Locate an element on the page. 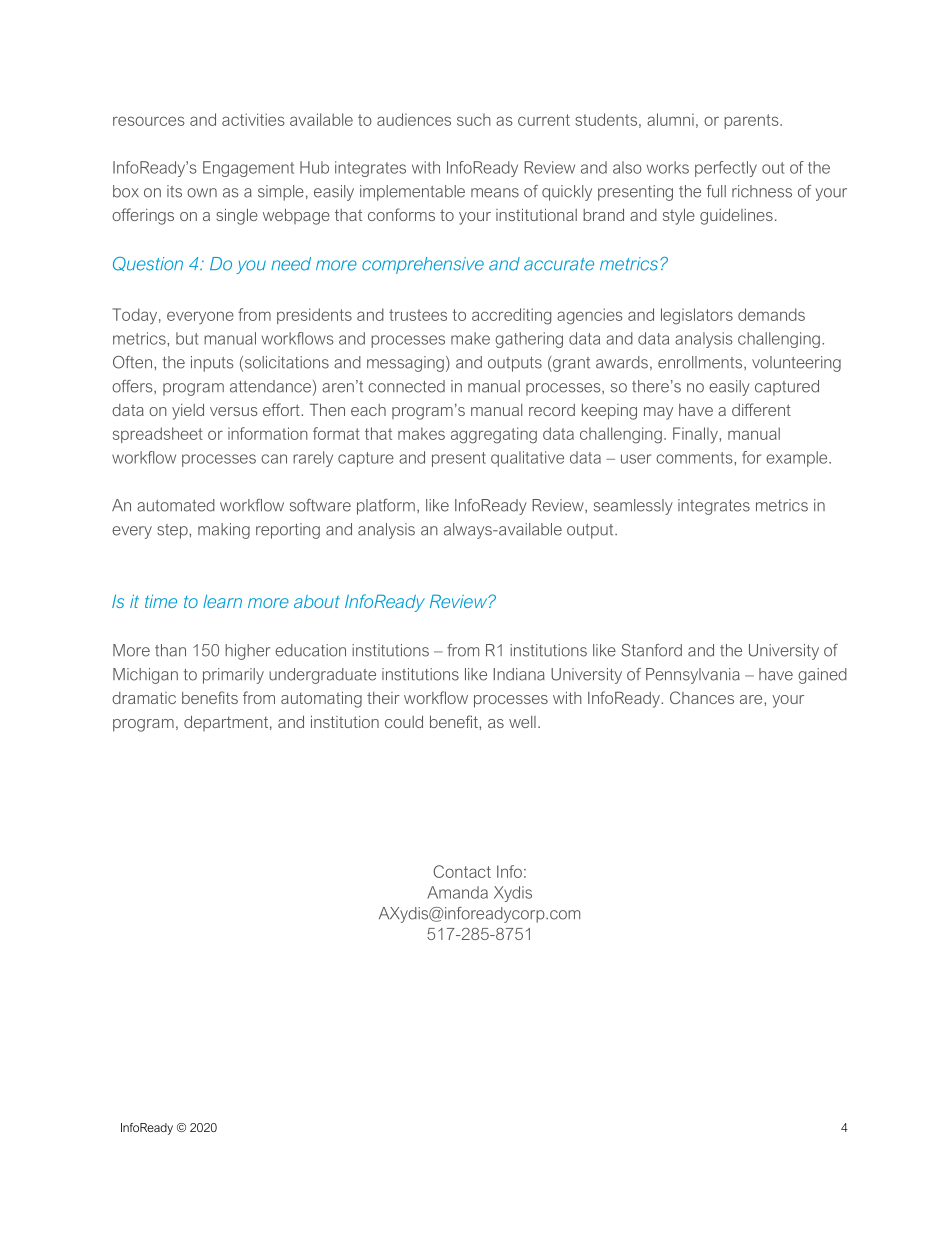  platform is located at coordinates (386, 507).
